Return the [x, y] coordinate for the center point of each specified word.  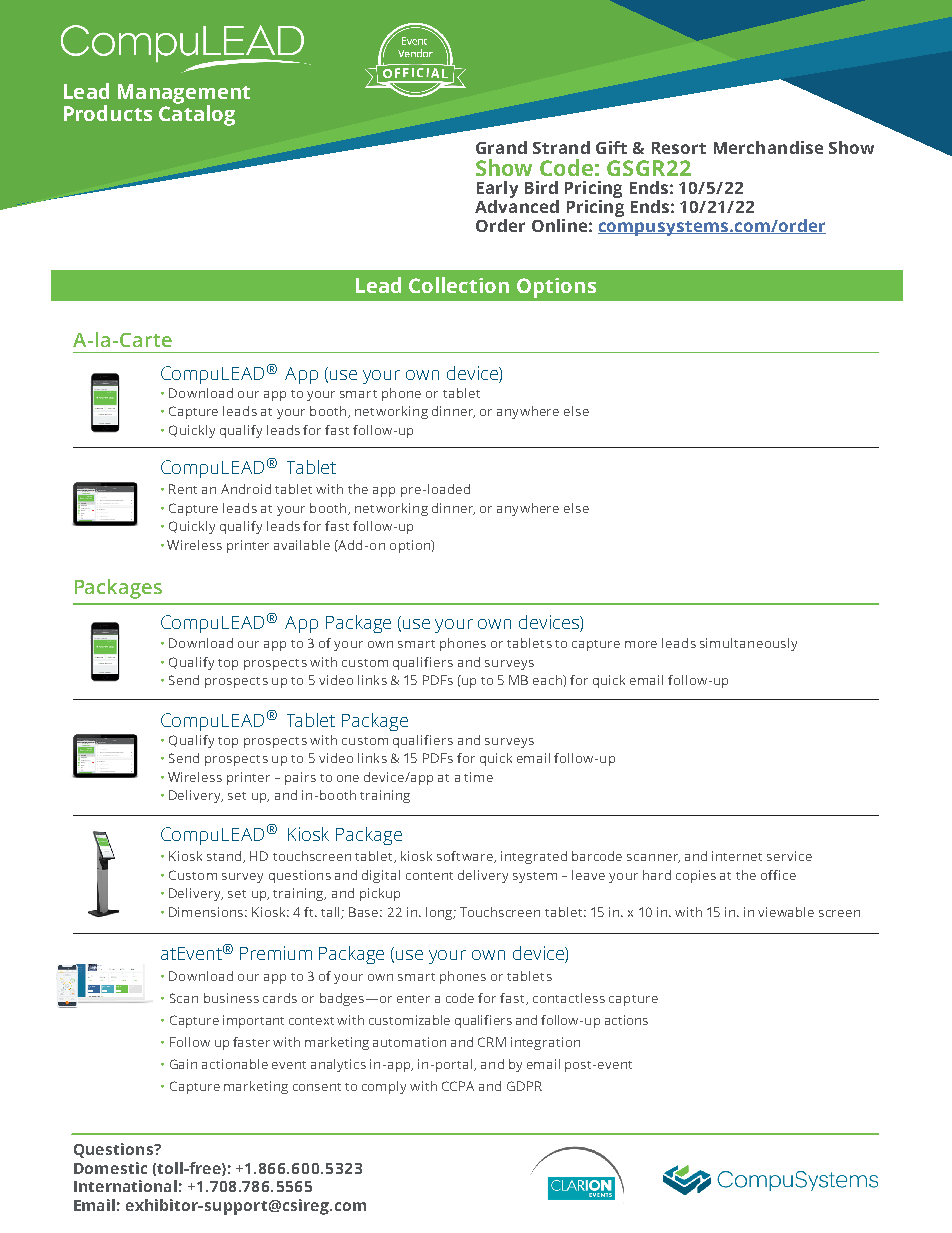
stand [225, 857]
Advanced [517, 206]
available [302, 545]
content [429, 876]
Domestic [110, 1168]
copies [696, 876]
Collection [459, 285]
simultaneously [748, 644]
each [548, 680]
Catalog [197, 114]
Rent [183, 489]
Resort [679, 148]
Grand [501, 147]
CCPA [458, 1086]
